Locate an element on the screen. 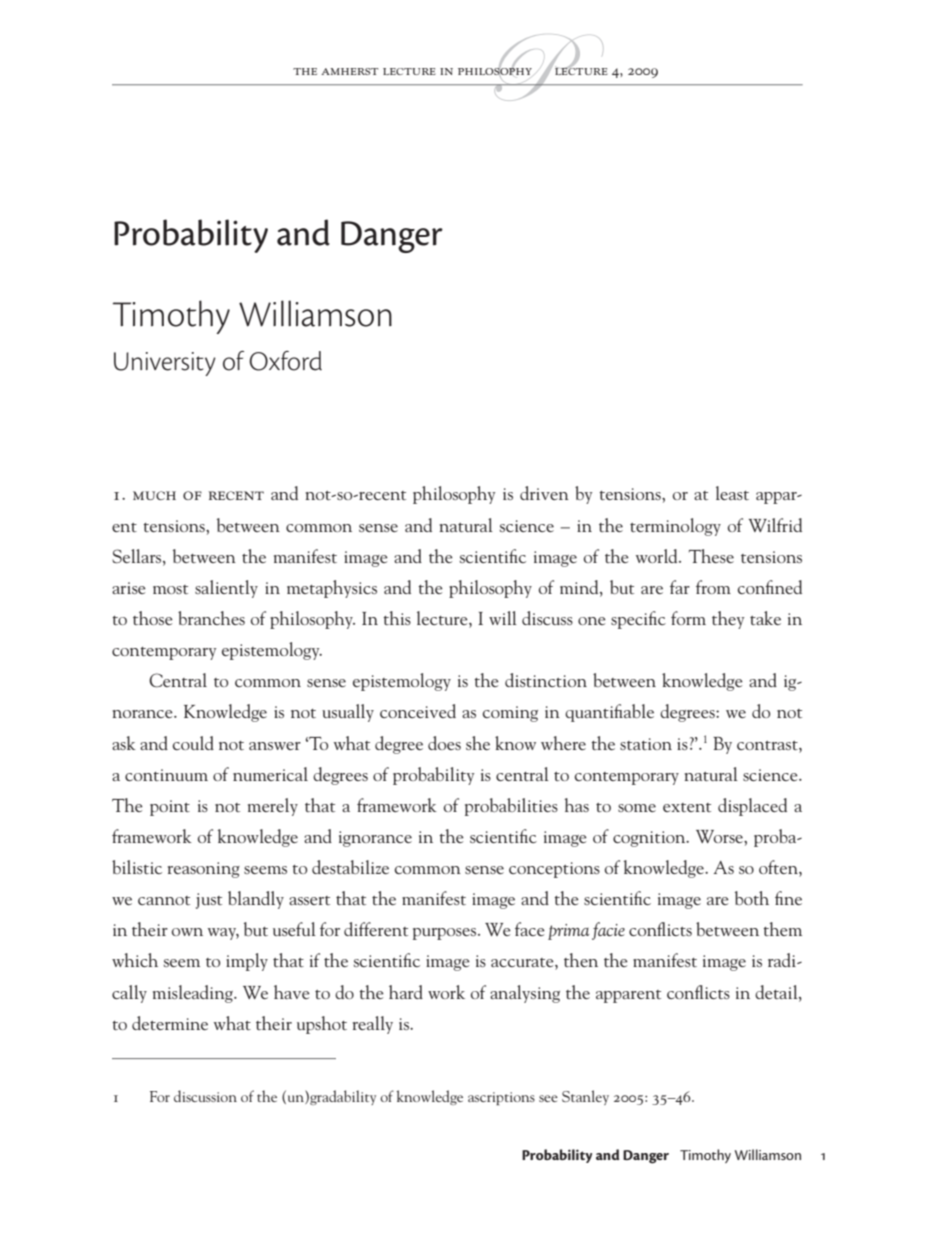 This screenshot has height=1233, width=952. amherst is located at coordinates (349, 71).
